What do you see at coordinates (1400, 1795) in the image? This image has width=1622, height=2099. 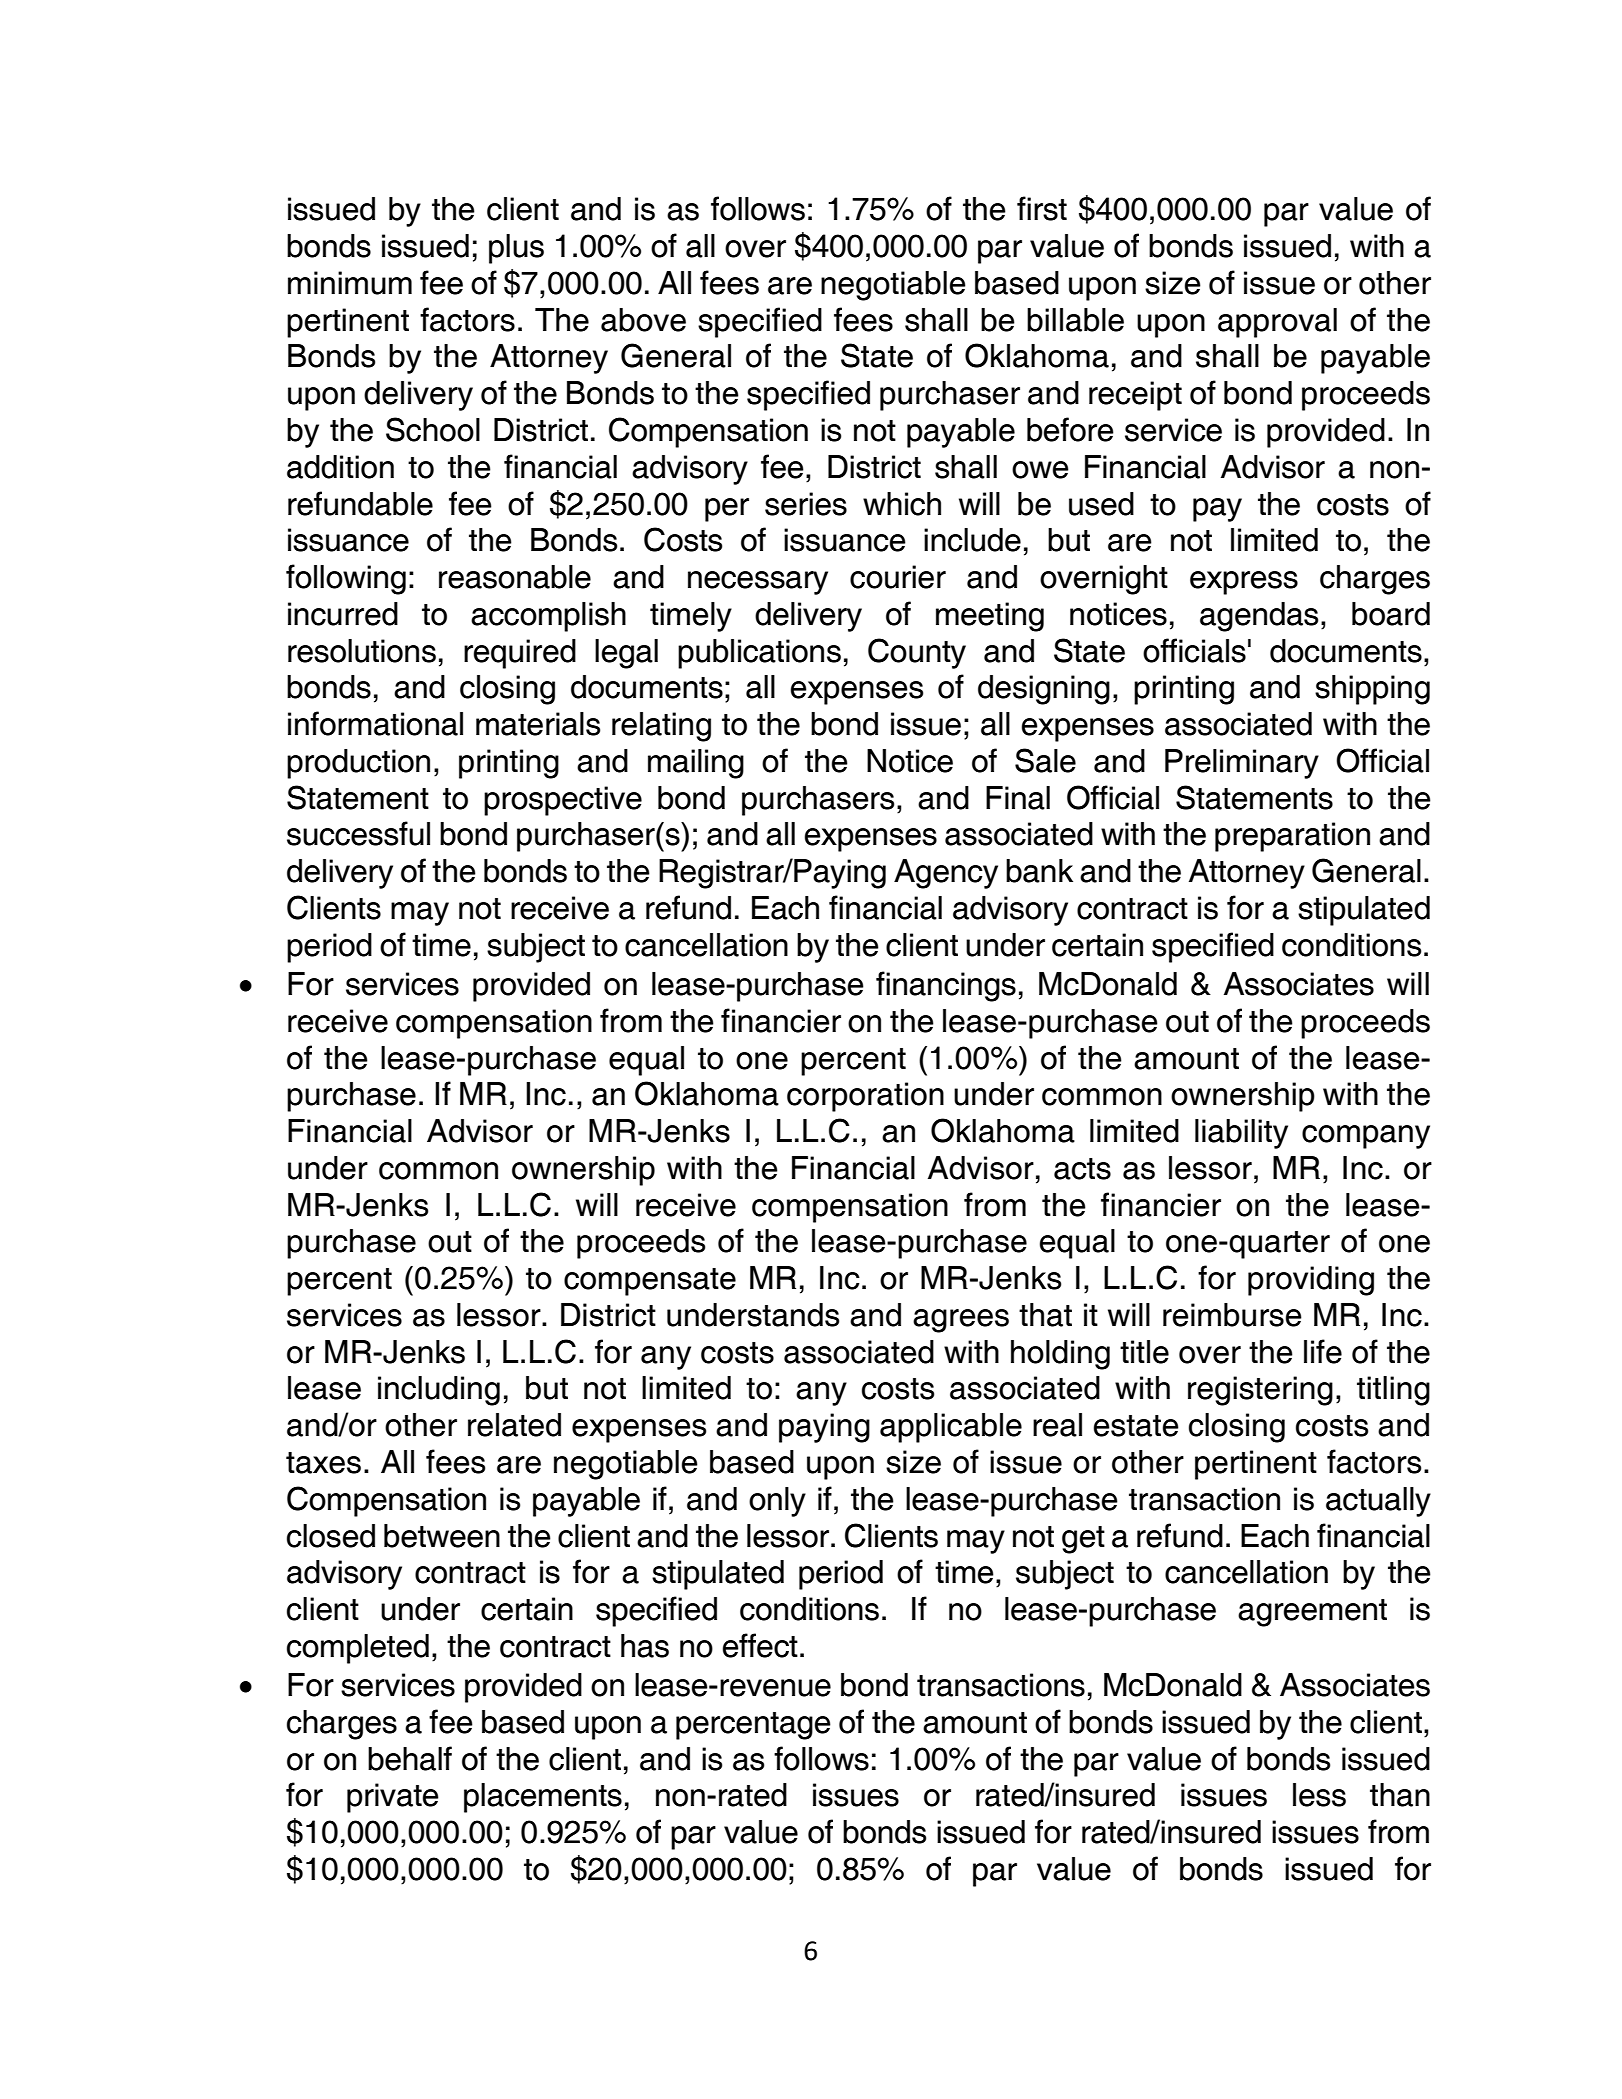 I see `than` at bounding box center [1400, 1795].
